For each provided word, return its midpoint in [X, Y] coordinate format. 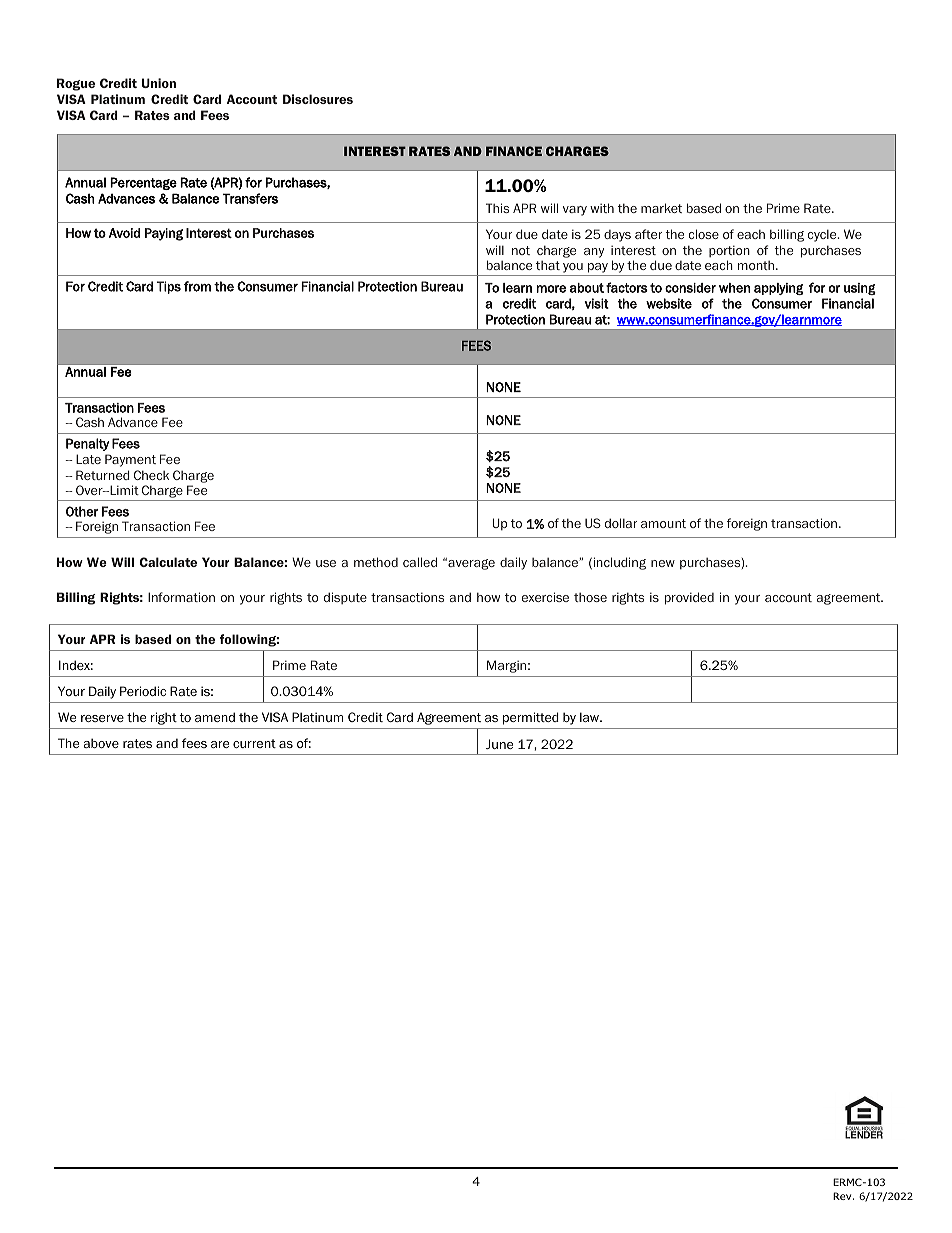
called [420, 562]
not [521, 250]
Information [181, 597]
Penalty [88, 444]
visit [596, 303]
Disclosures [318, 99]
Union [159, 83]
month [756, 265]
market [661, 208]
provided [689, 598]
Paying [164, 234]
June [499, 744]
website [669, 303]
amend [215, 717]
